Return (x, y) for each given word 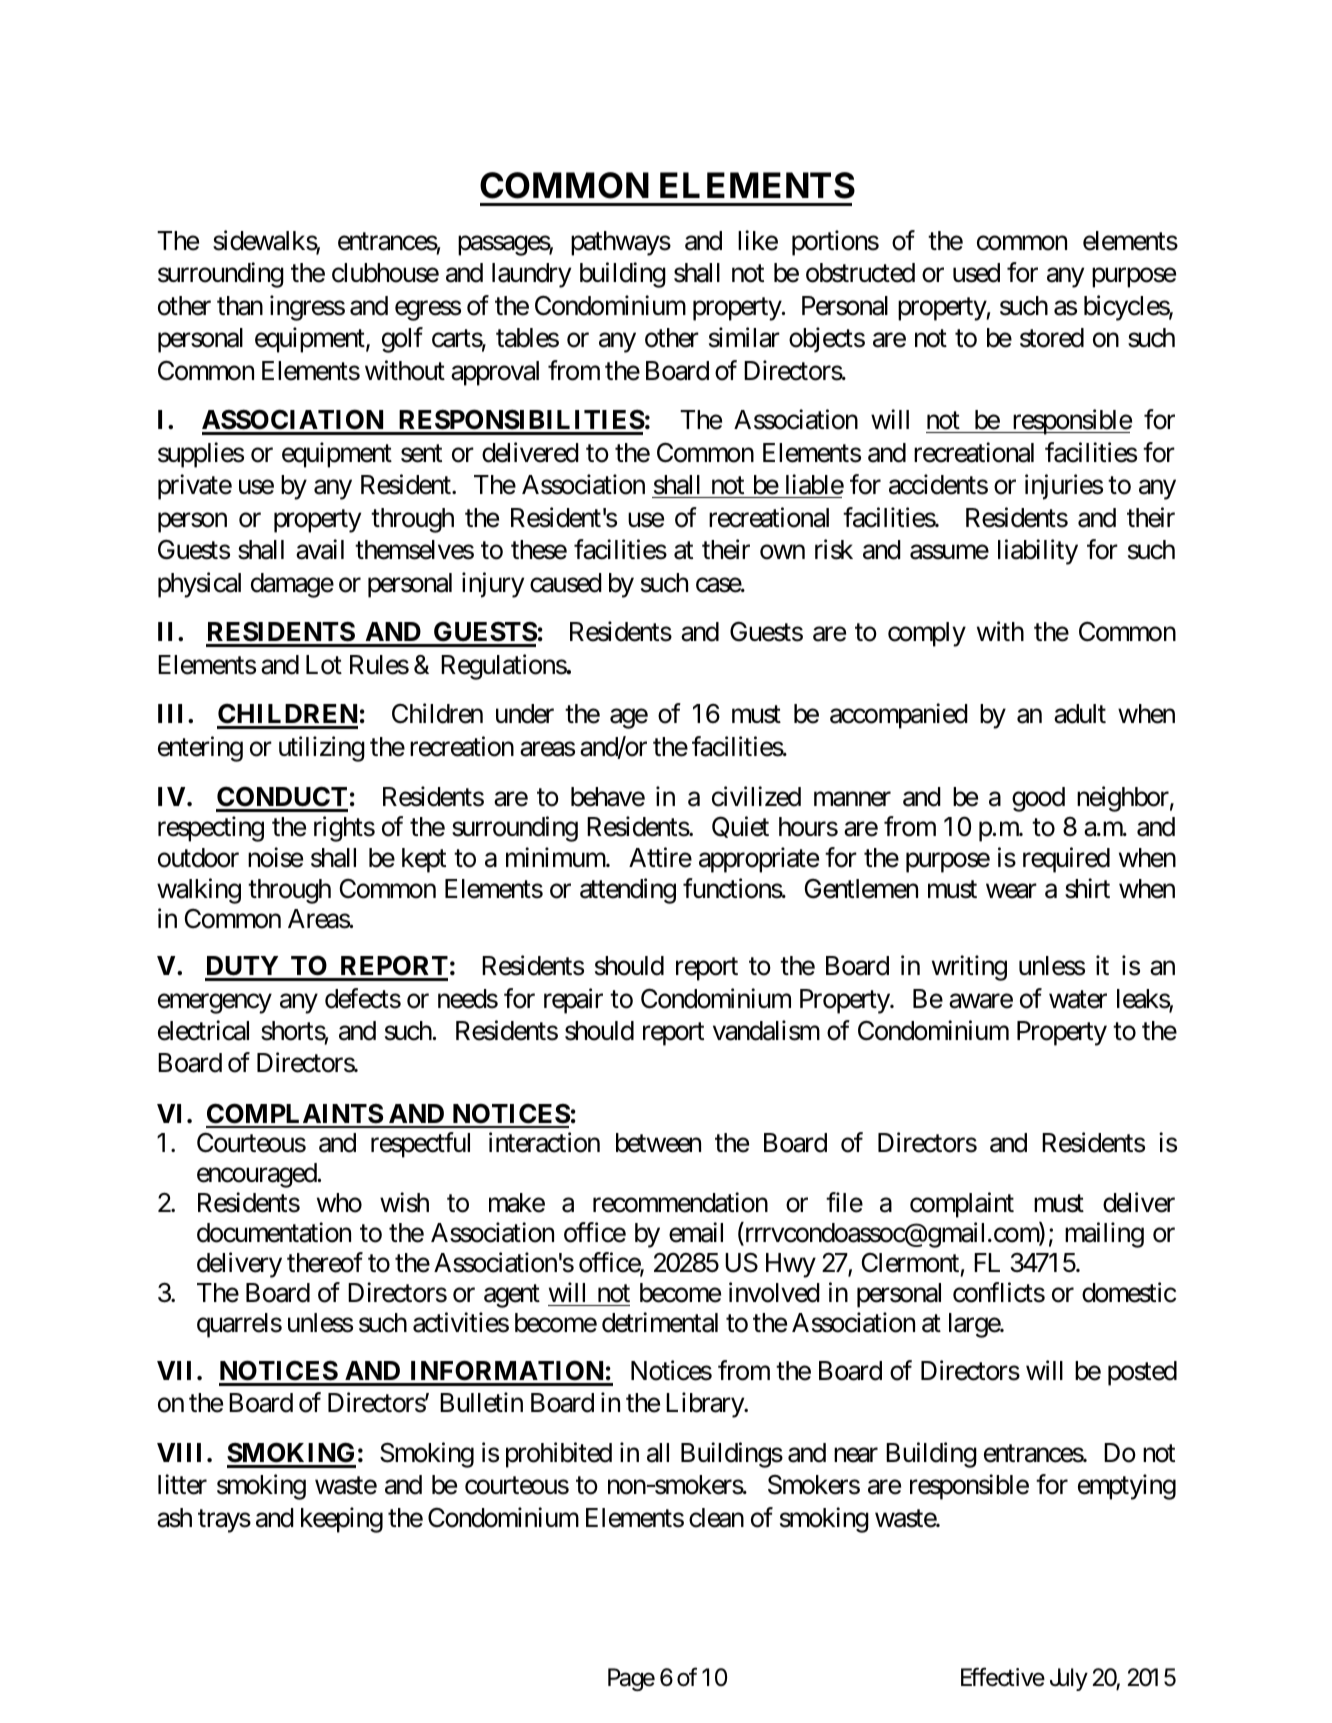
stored (1052, 338)
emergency (215, 1004)
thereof (325, 1263)
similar (744, 337)
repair (573, 1001)
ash (174, 1518)
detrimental (660, 1323)
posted (1142, 1373)
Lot (324, 665)
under (525, 714)
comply (927, 634)
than (240, 306)
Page (631, 1679)
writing (969, 968)
